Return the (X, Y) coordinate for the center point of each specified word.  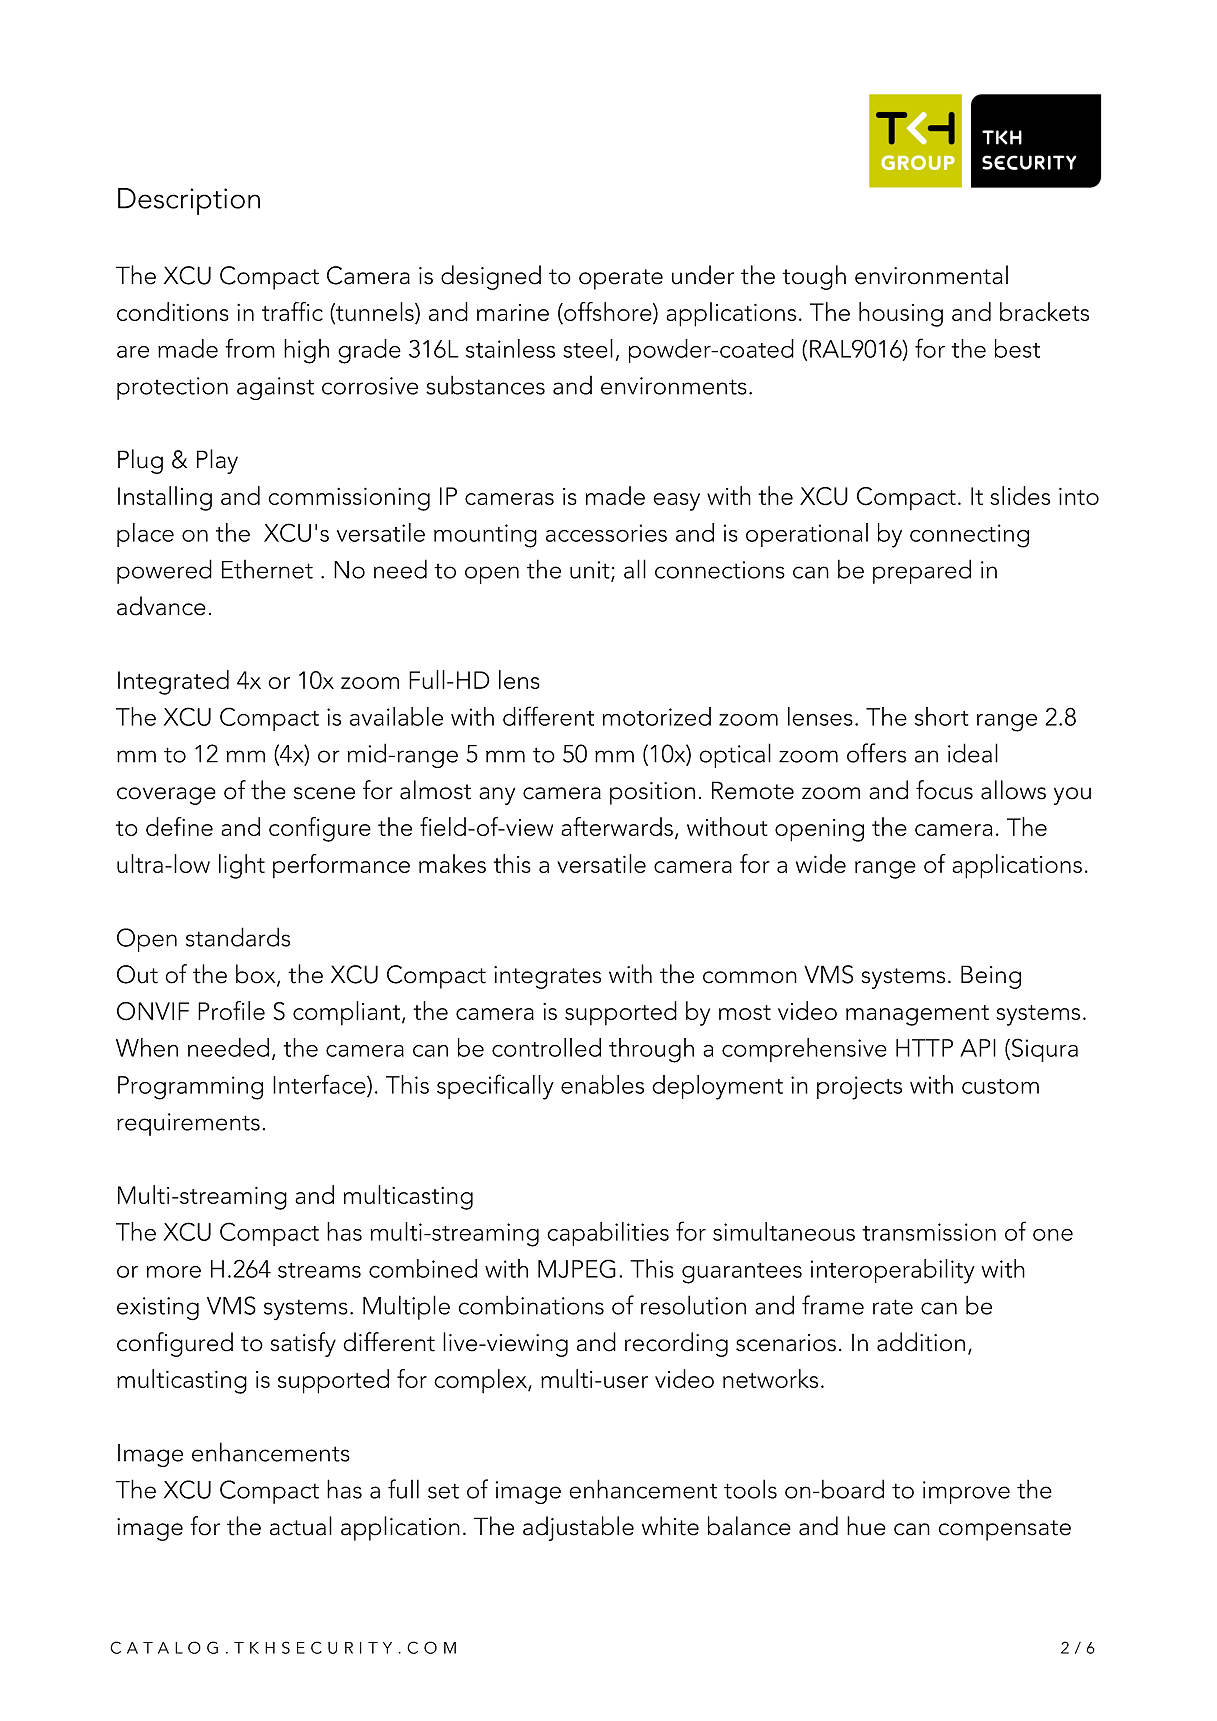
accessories (606, 533)
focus (944, 790)
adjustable (578, 1528)
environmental (931, 275)
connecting (969, 536)
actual (301, 1526)
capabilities (608, 1234)
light (242, 866)
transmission (929, 1232)
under (703, 275)
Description (189, 201)
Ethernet (267, 569)
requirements (188, 1124)
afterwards (617, 826)
